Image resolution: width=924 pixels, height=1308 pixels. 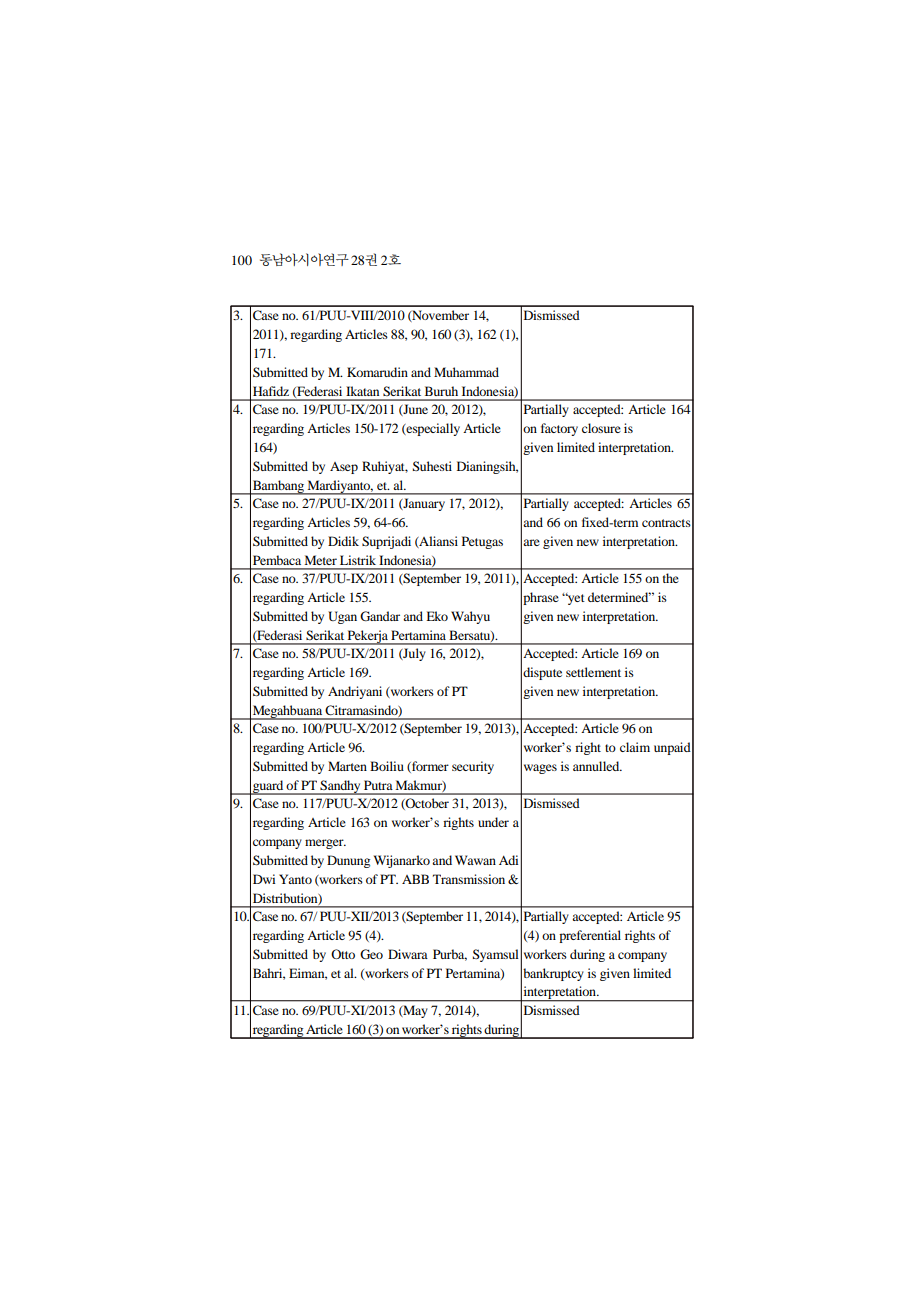 What do you see at coordinates (531, 542) in the screenshot?
I see `are` at bounding box center [531, 542].
